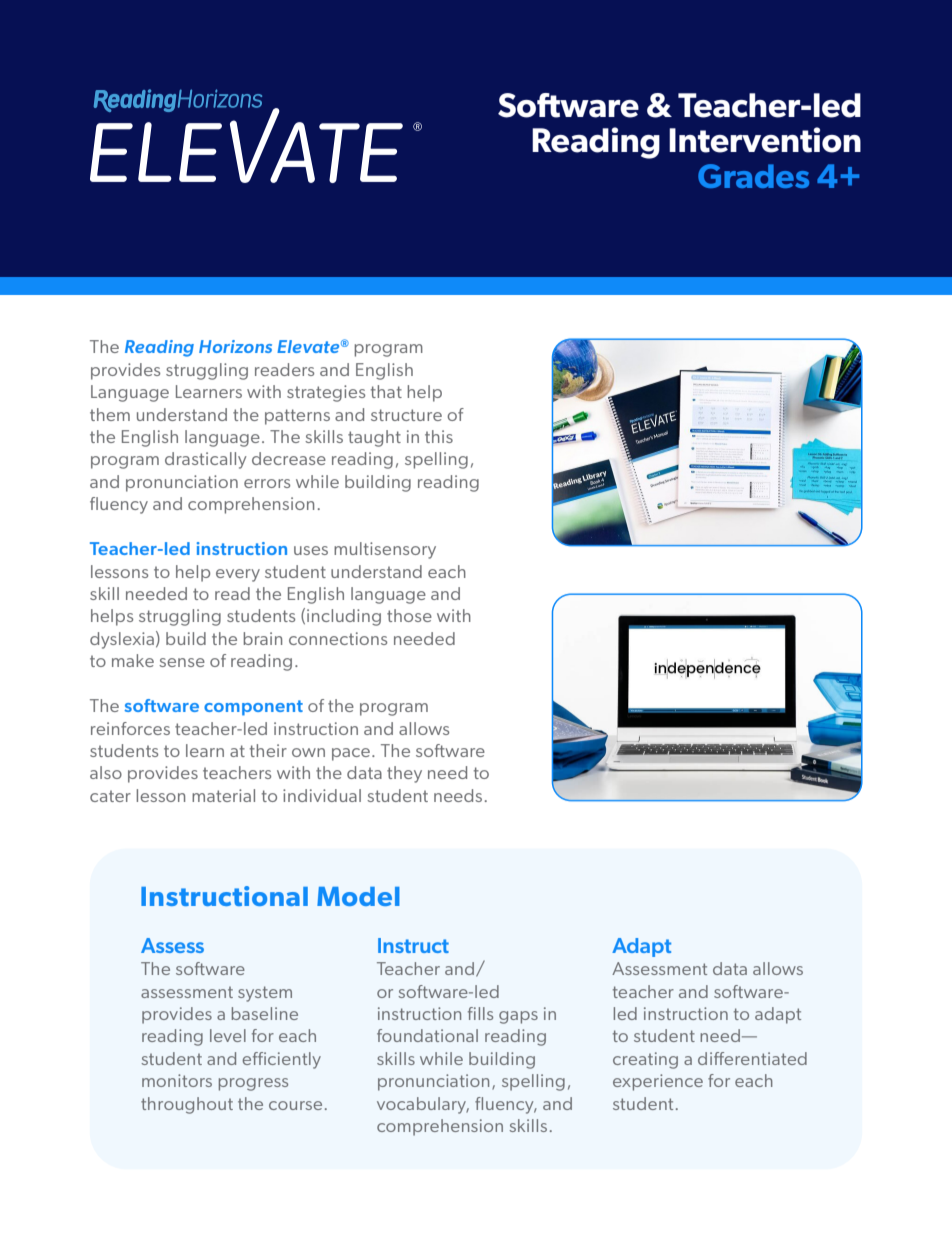  Describe the element at coordinates (423, 1105) in the page. I see `vocabulary` at that location.
